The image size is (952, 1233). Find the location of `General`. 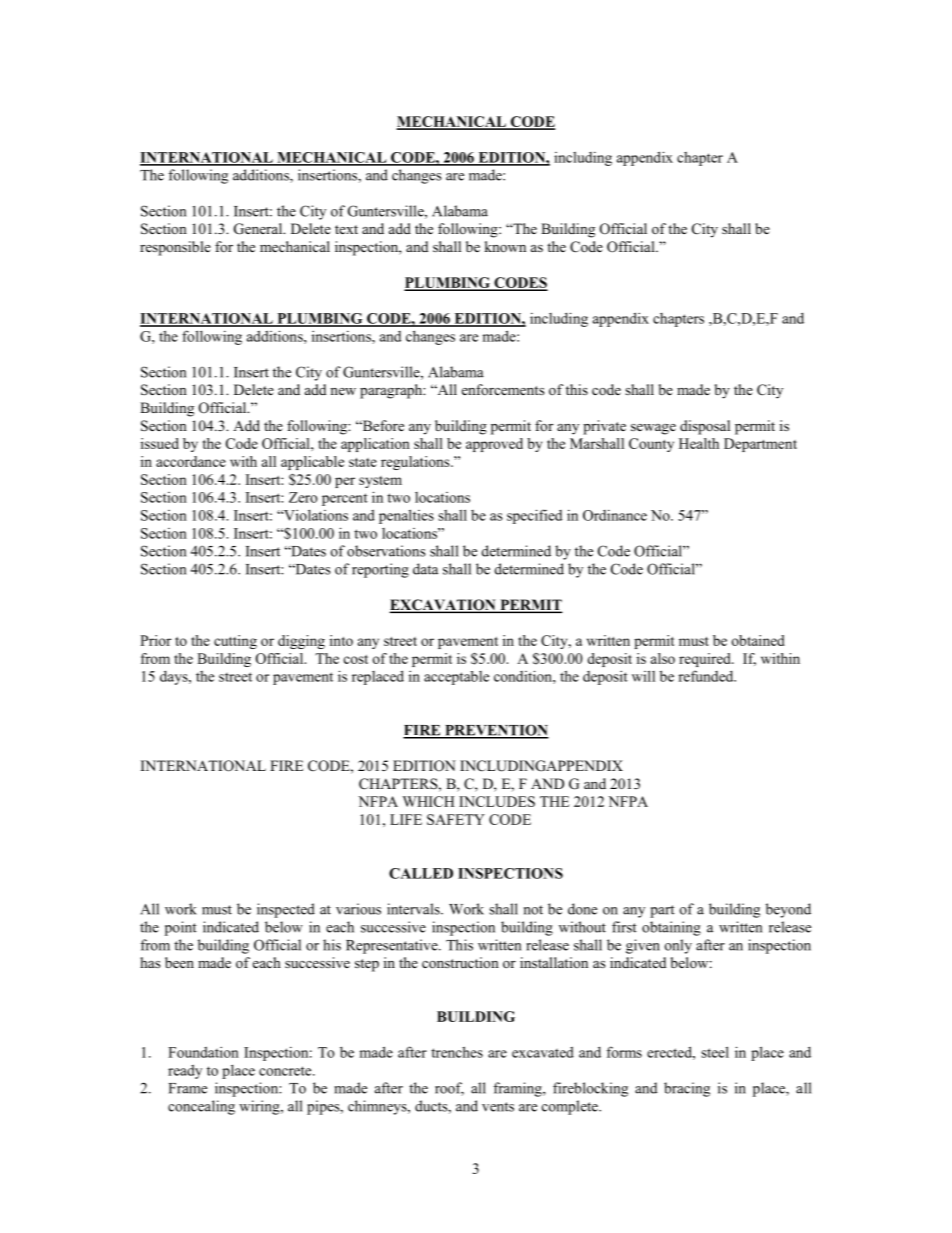

General is located at coordinates (259, 229).
